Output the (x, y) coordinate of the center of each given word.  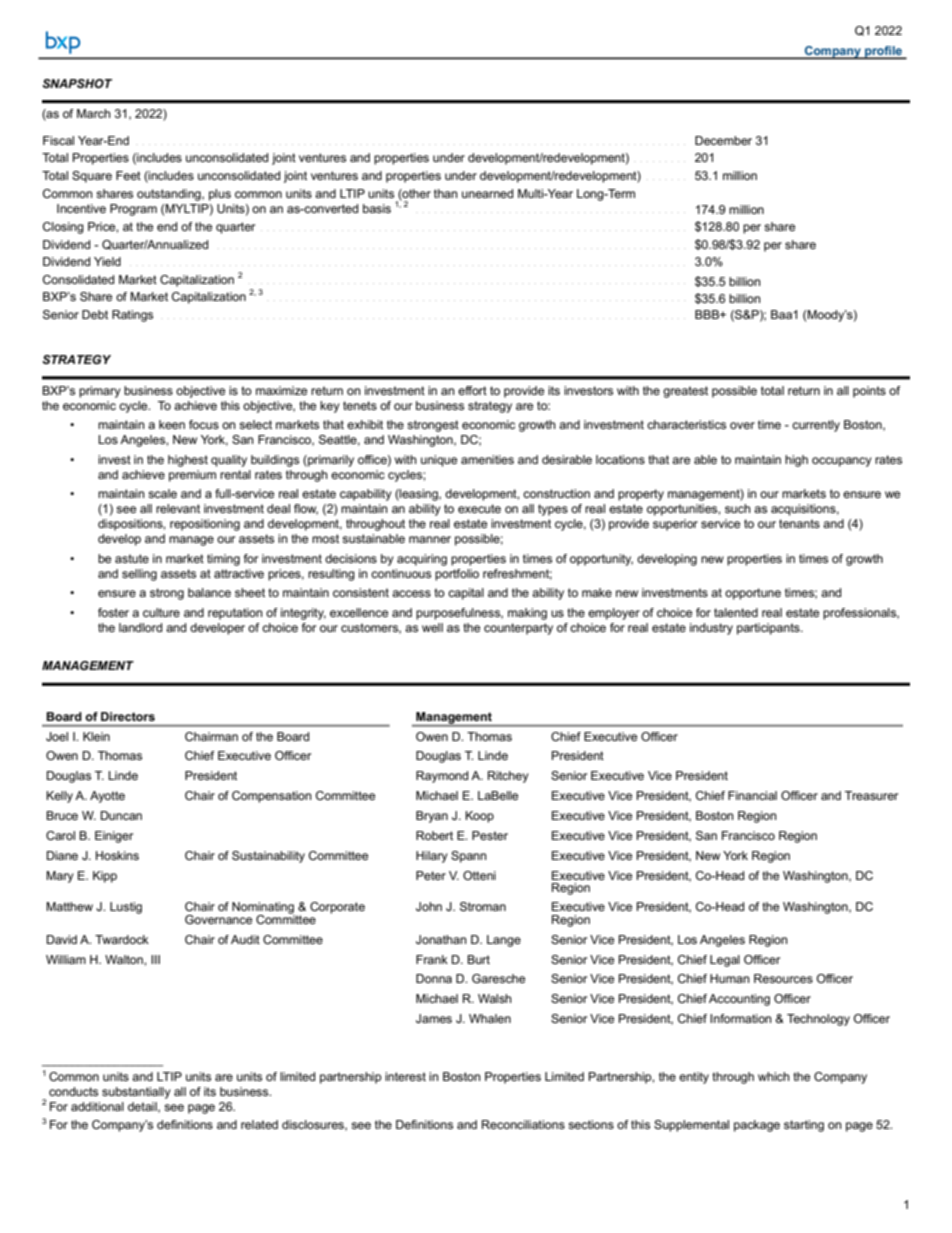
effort (472, 390)
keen (172, 424)
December (723, 140)
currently (816, 426)
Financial (752, 795)
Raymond (442, 777)
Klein (96, 736)
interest (405, 1076)
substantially (136, 1093)
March (94, 113)
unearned (487, 193)
